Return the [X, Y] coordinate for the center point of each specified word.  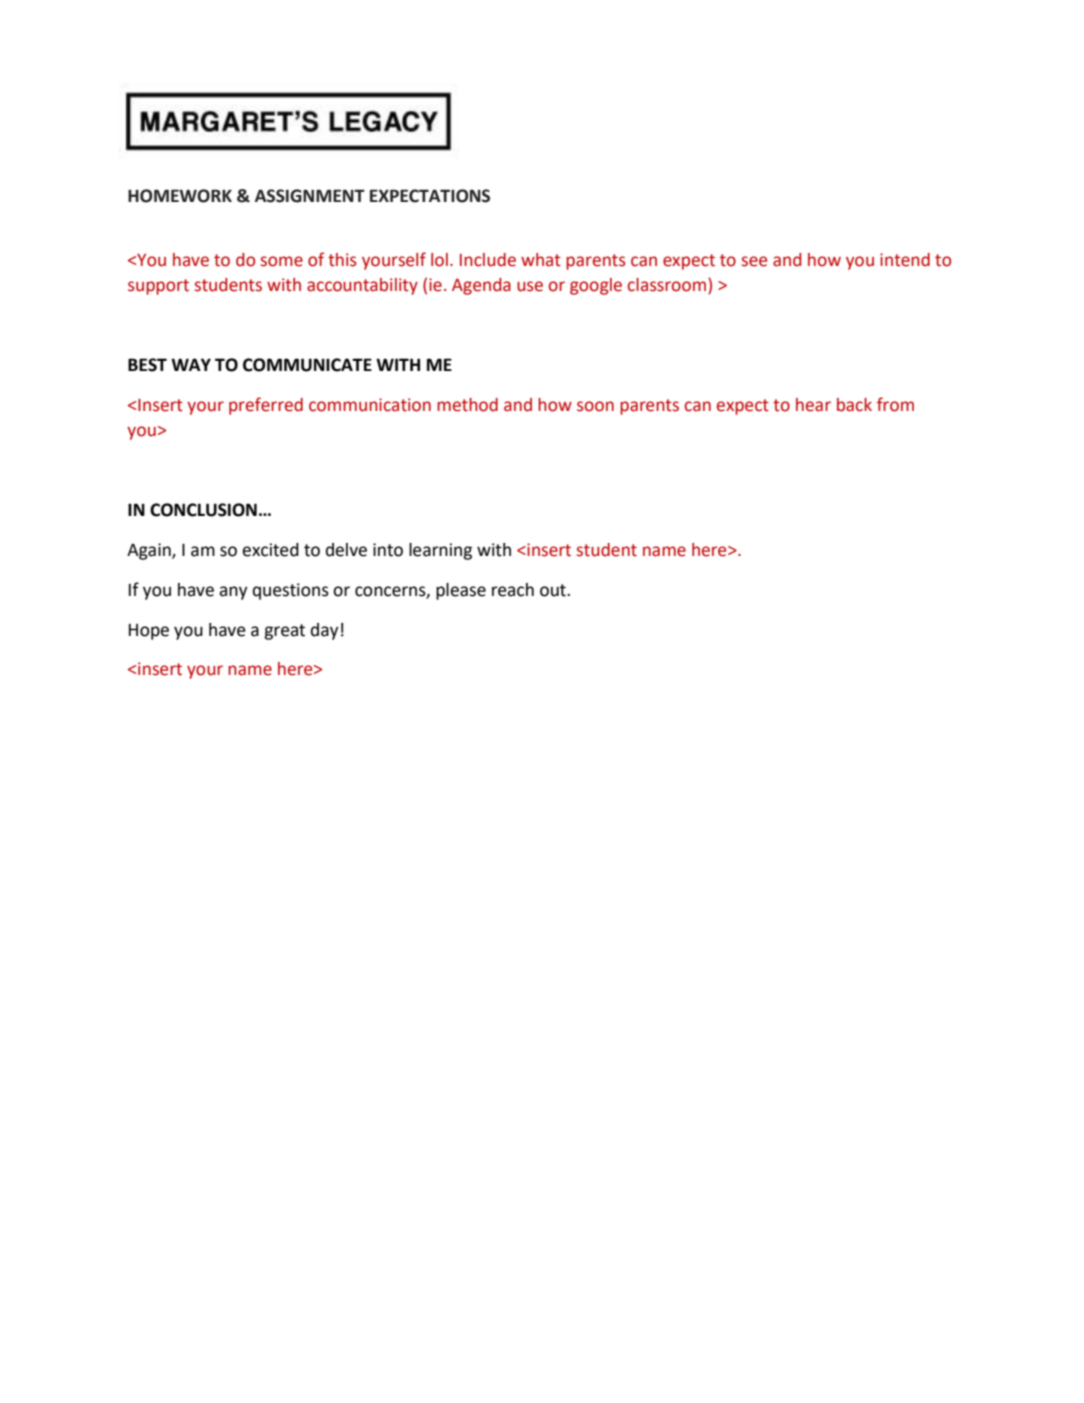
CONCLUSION [203, 510]
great [284, 632]
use [530, 286]
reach [513, 590]
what [541, 260]
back [854, 405]
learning [440, 551]
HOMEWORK [180, 196]
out [554, 590]
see [754, 261]
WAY [191, 364]
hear [813, 405]
